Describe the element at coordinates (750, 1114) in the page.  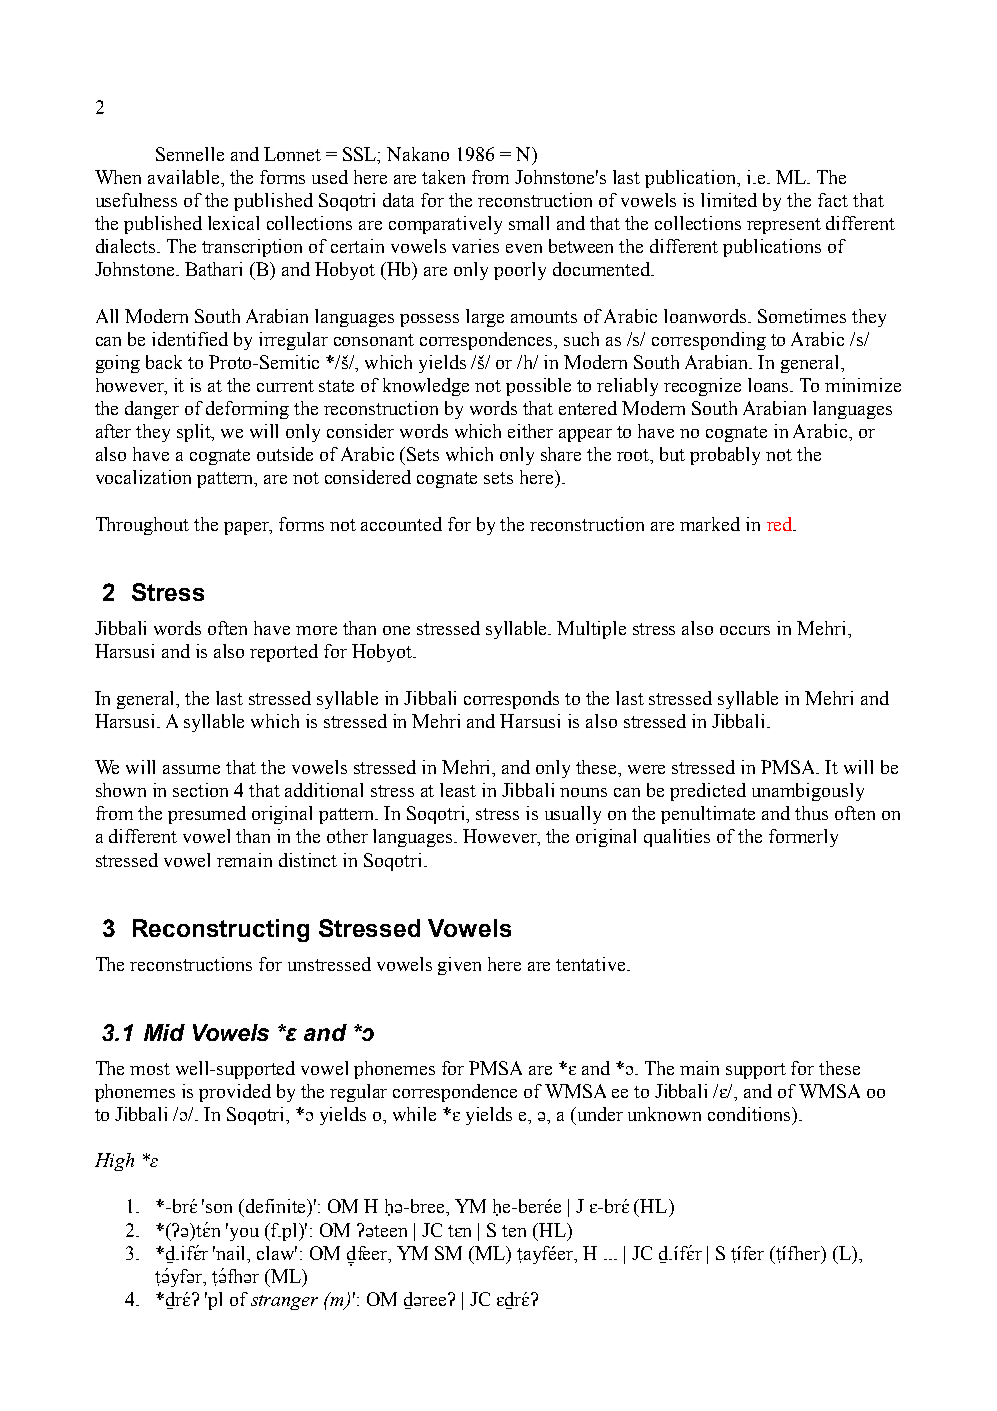
I see `conditions` at that location.
